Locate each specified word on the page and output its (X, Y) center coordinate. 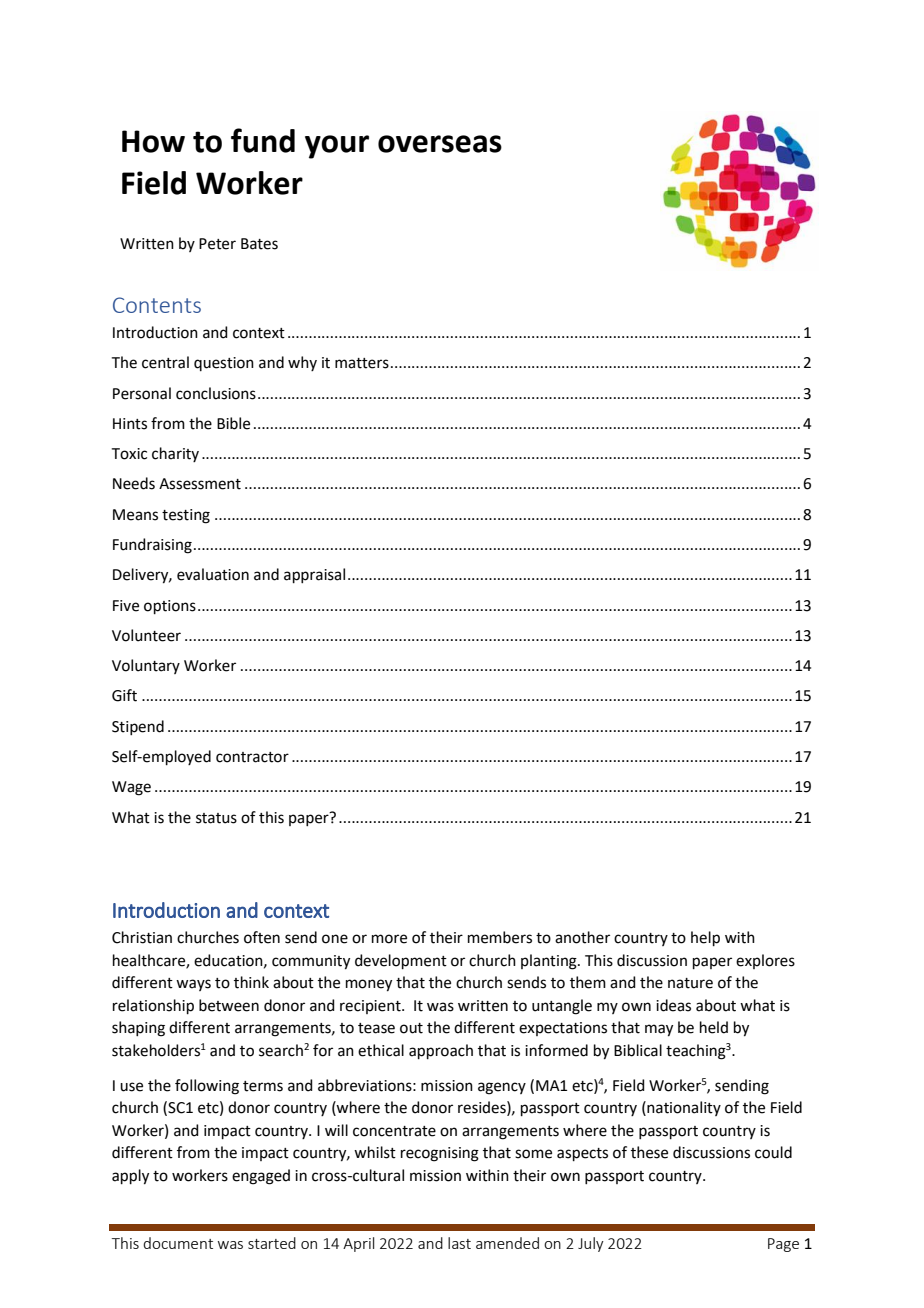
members (500, 937)
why (302, 363)
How (153, 141)
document (178, 1243)
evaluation (213, 574)
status (216, 818)
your (337, 147)
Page (783, 1245)
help (705, 938)
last (459, 1243)
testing (186, 516)
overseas (440, 144)
